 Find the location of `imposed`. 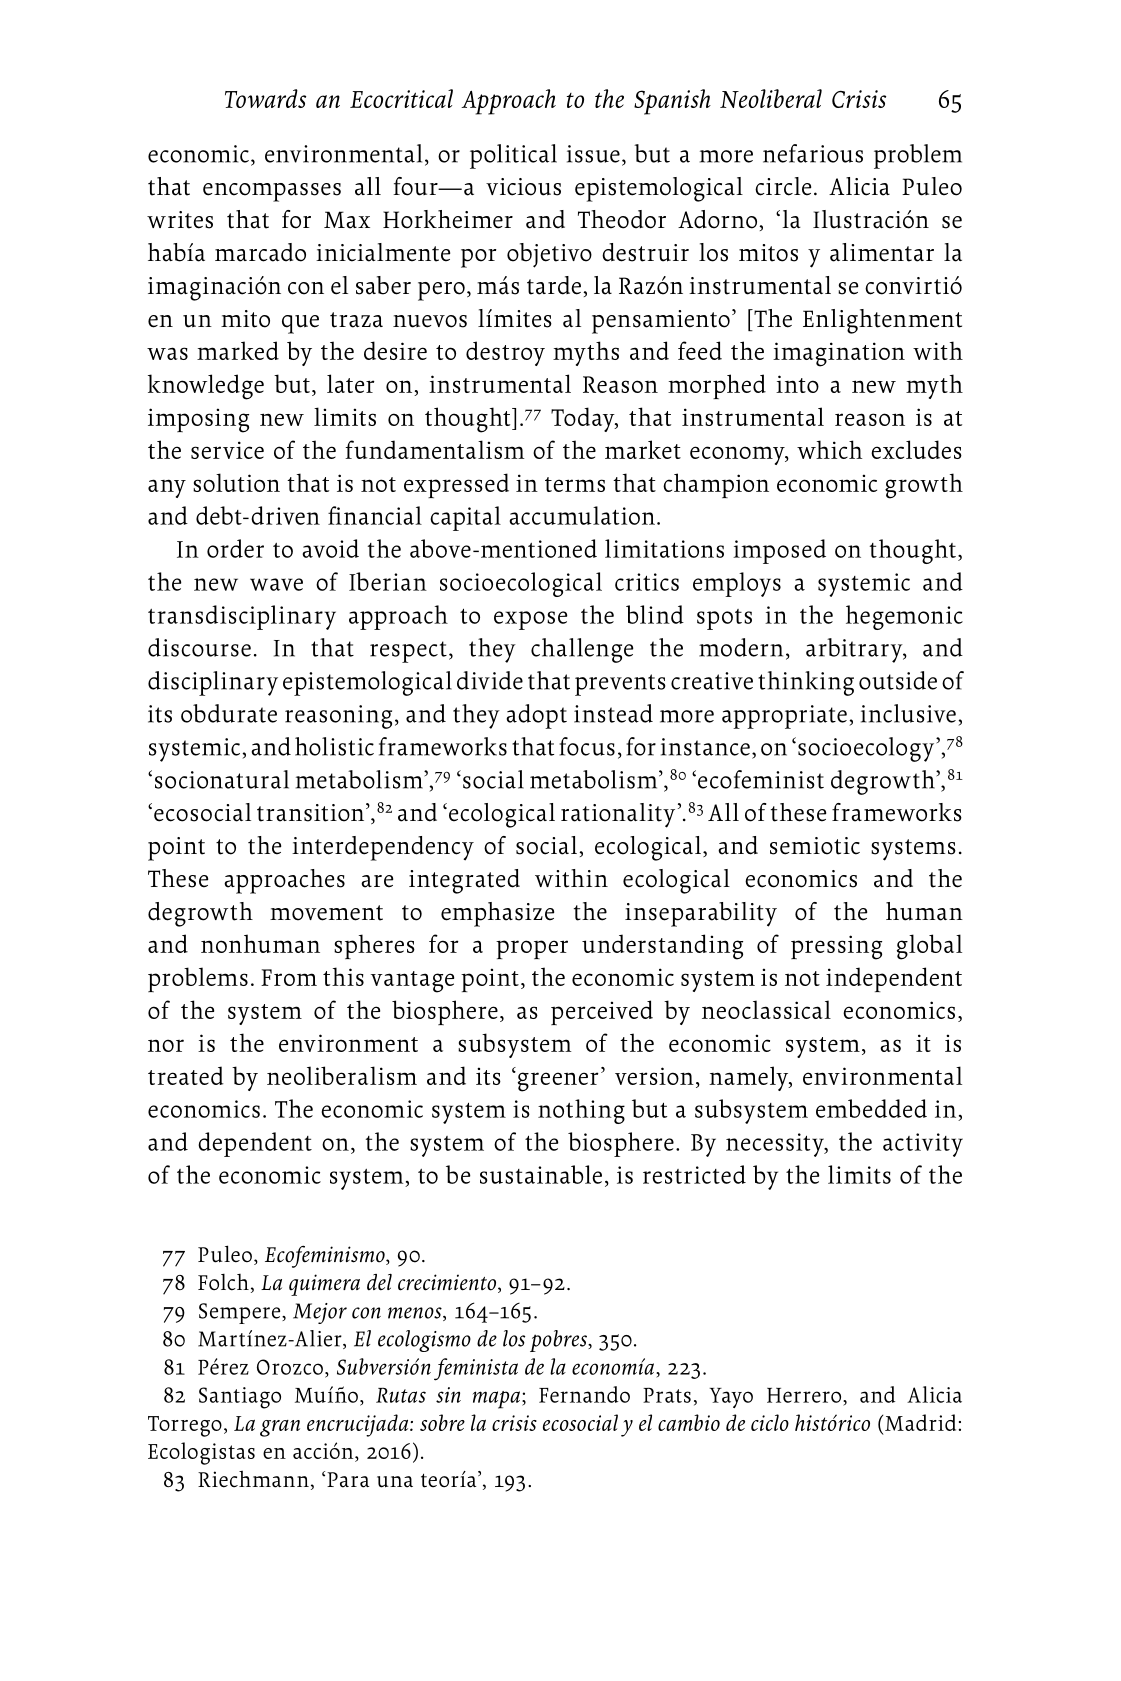

imposed is located at coordinates (779, 551).
